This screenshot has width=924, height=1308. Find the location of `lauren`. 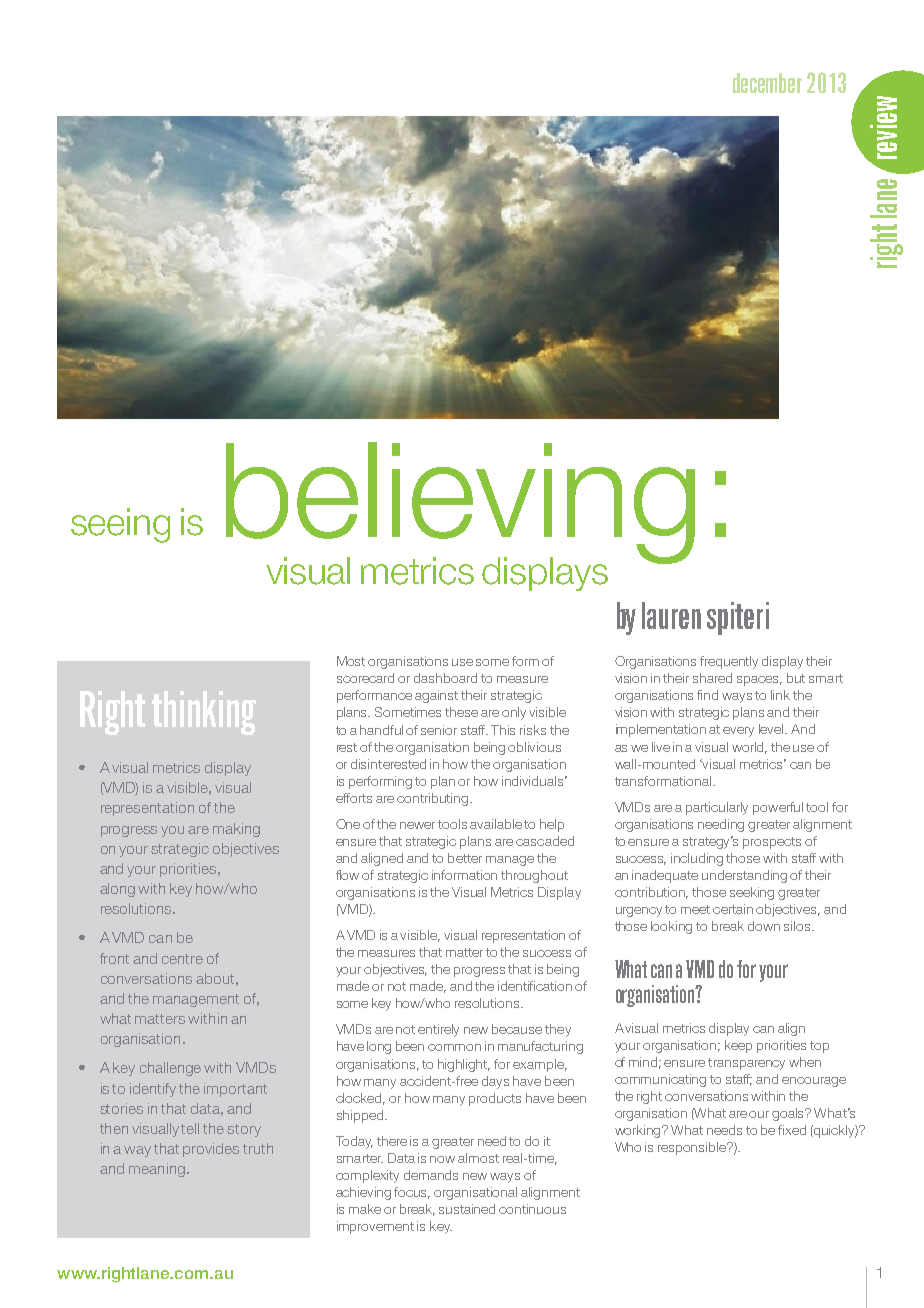

lauren is located at coordinates (671, 615).
